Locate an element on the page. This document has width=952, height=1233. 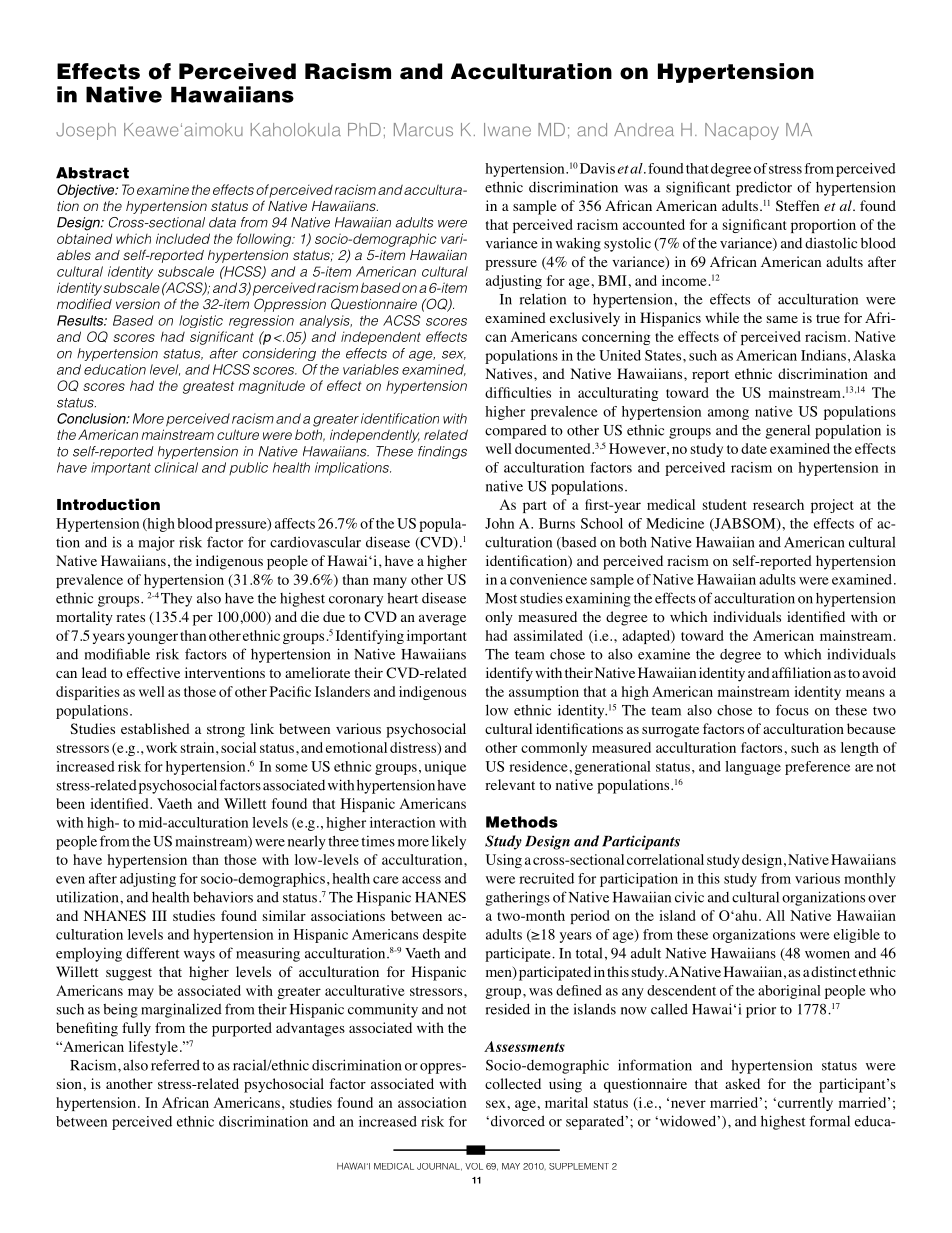
WANE is located at coordinates (509, 131).
